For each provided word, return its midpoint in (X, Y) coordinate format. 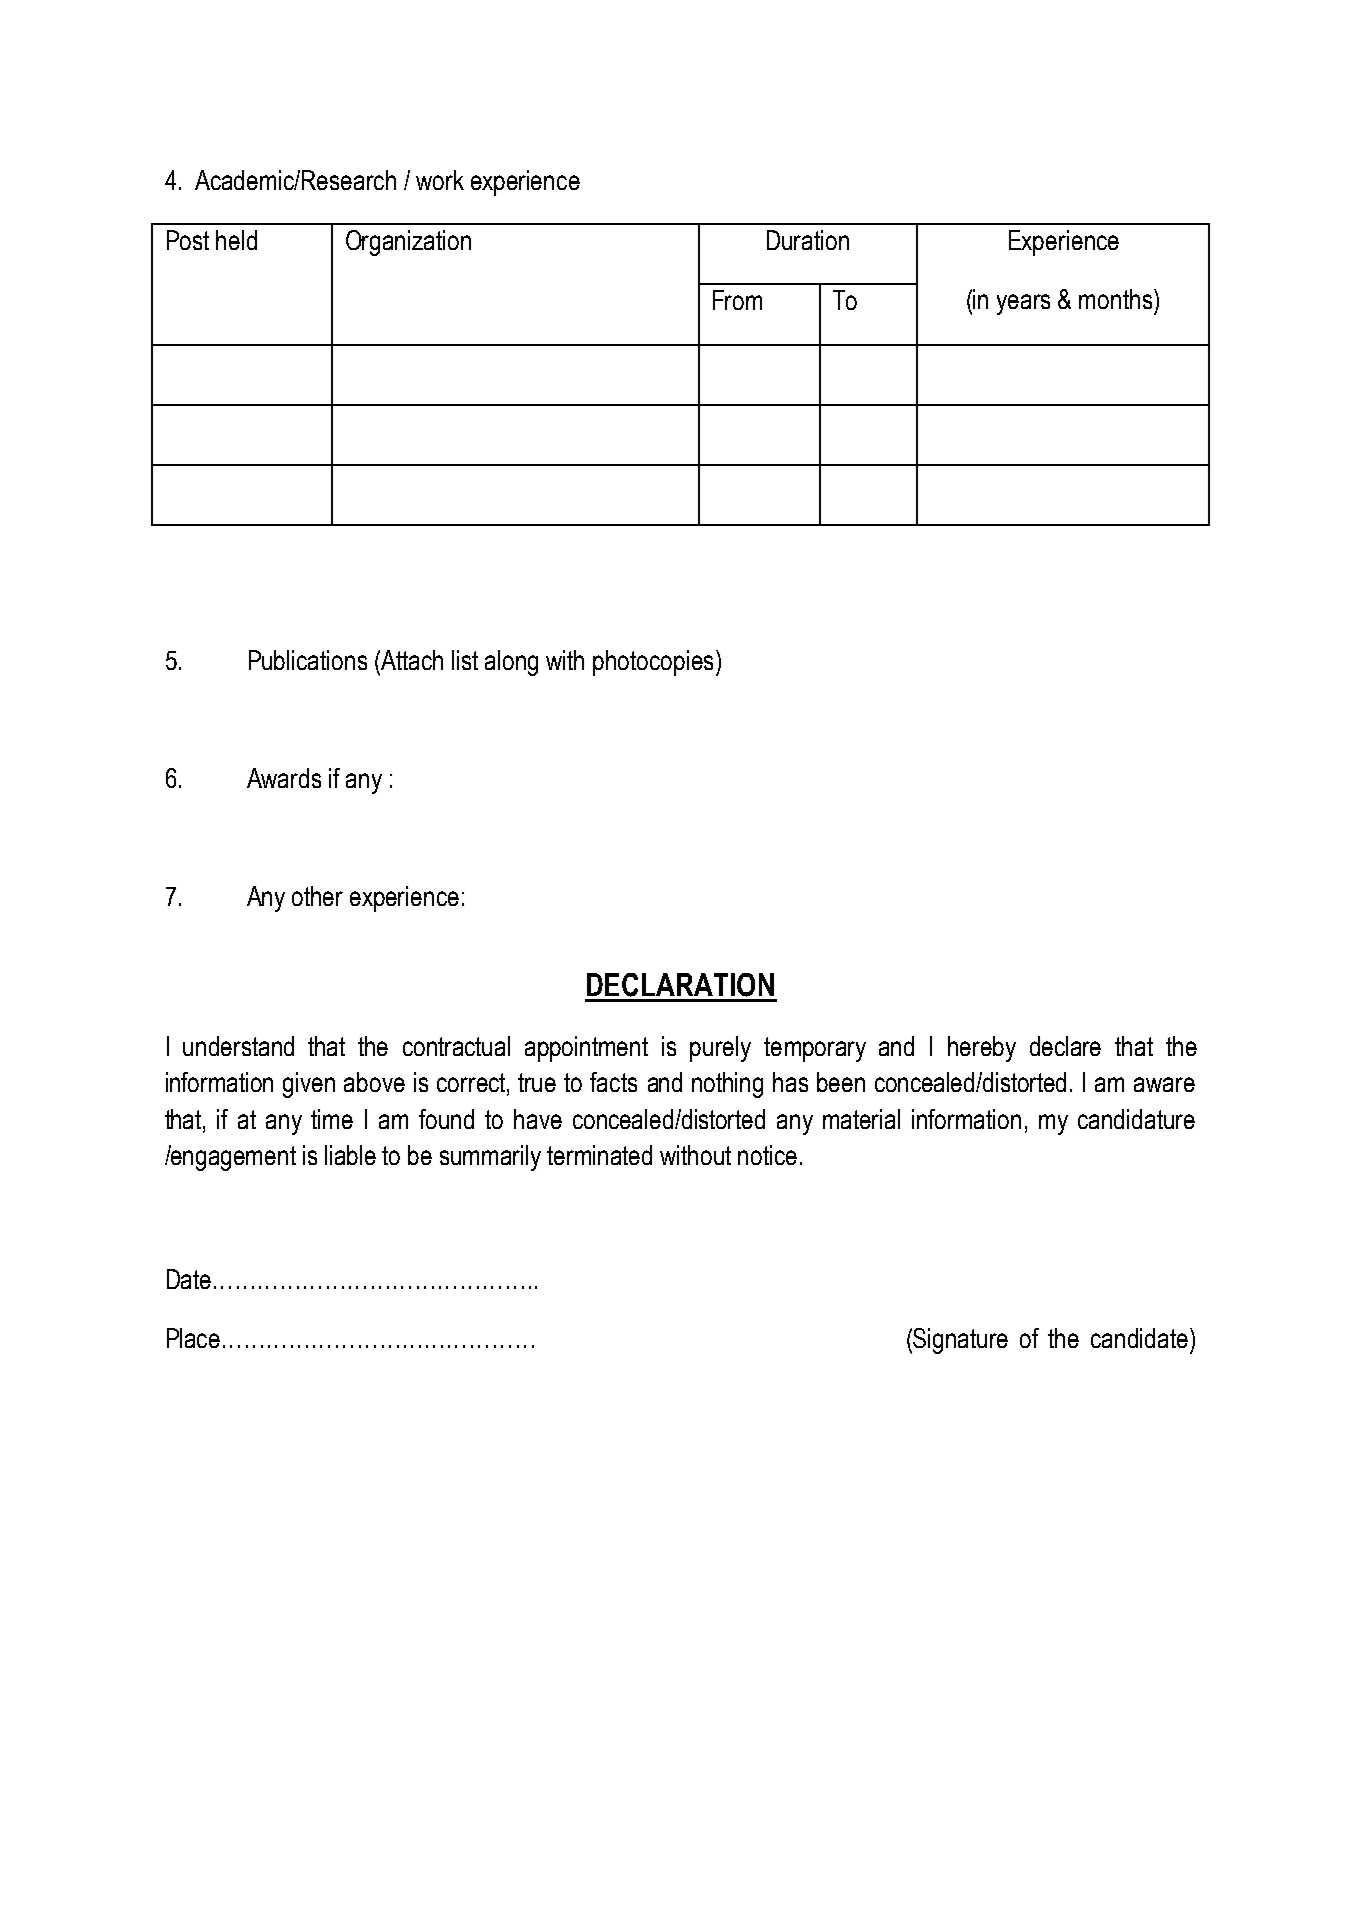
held (236, 240)
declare (1065, 1046)
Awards (284, 778)
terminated (599, 1155)
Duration (808, 240)
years (1023, 304)
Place (193, 1338)
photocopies (653, 663)
